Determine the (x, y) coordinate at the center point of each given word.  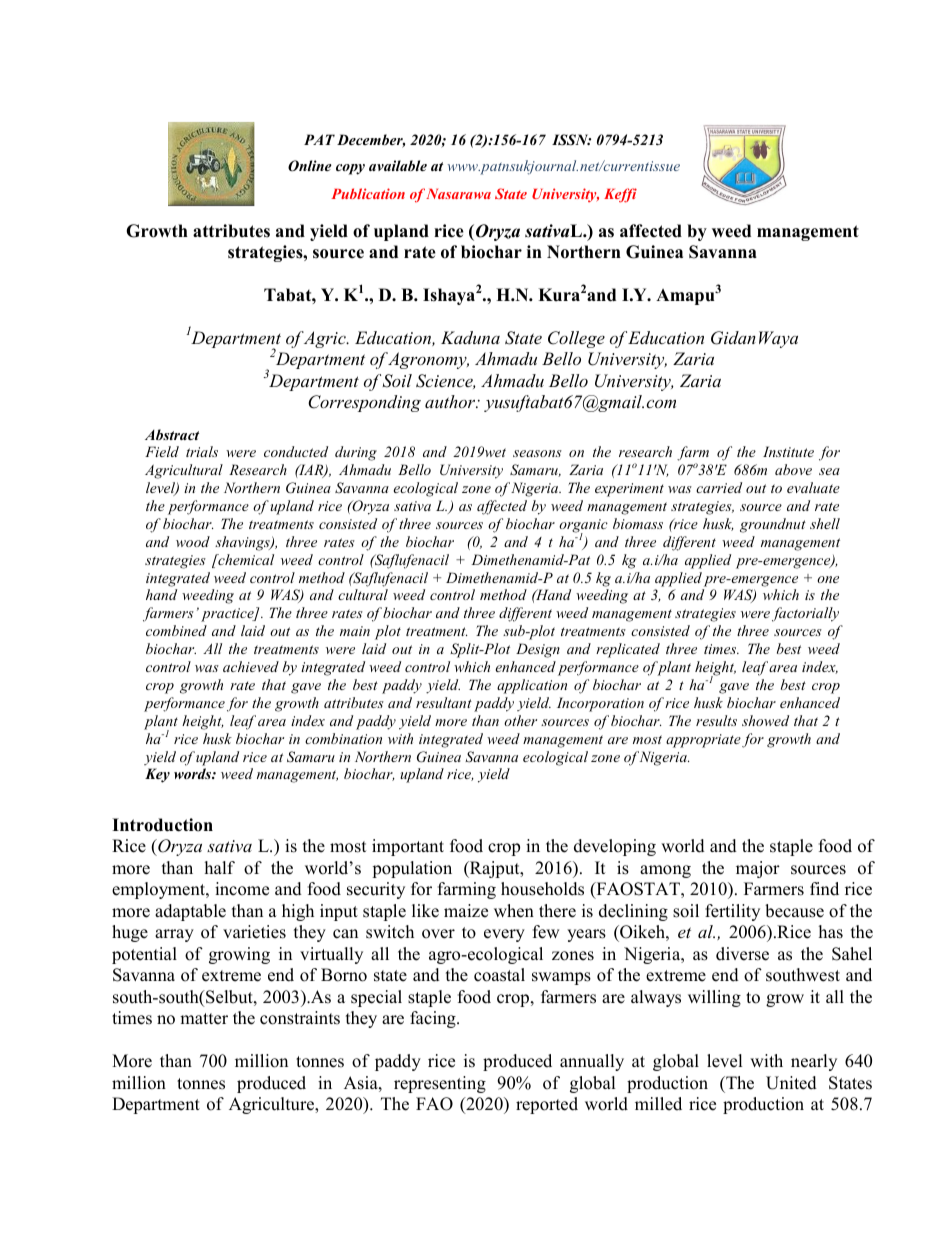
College (576, 339)
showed (765, 720)
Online (310, 166)
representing (440, 1084)
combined (176, 630)
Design (538, 650)
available (398, 165)
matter (204, 1019)
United (791, 1083)
